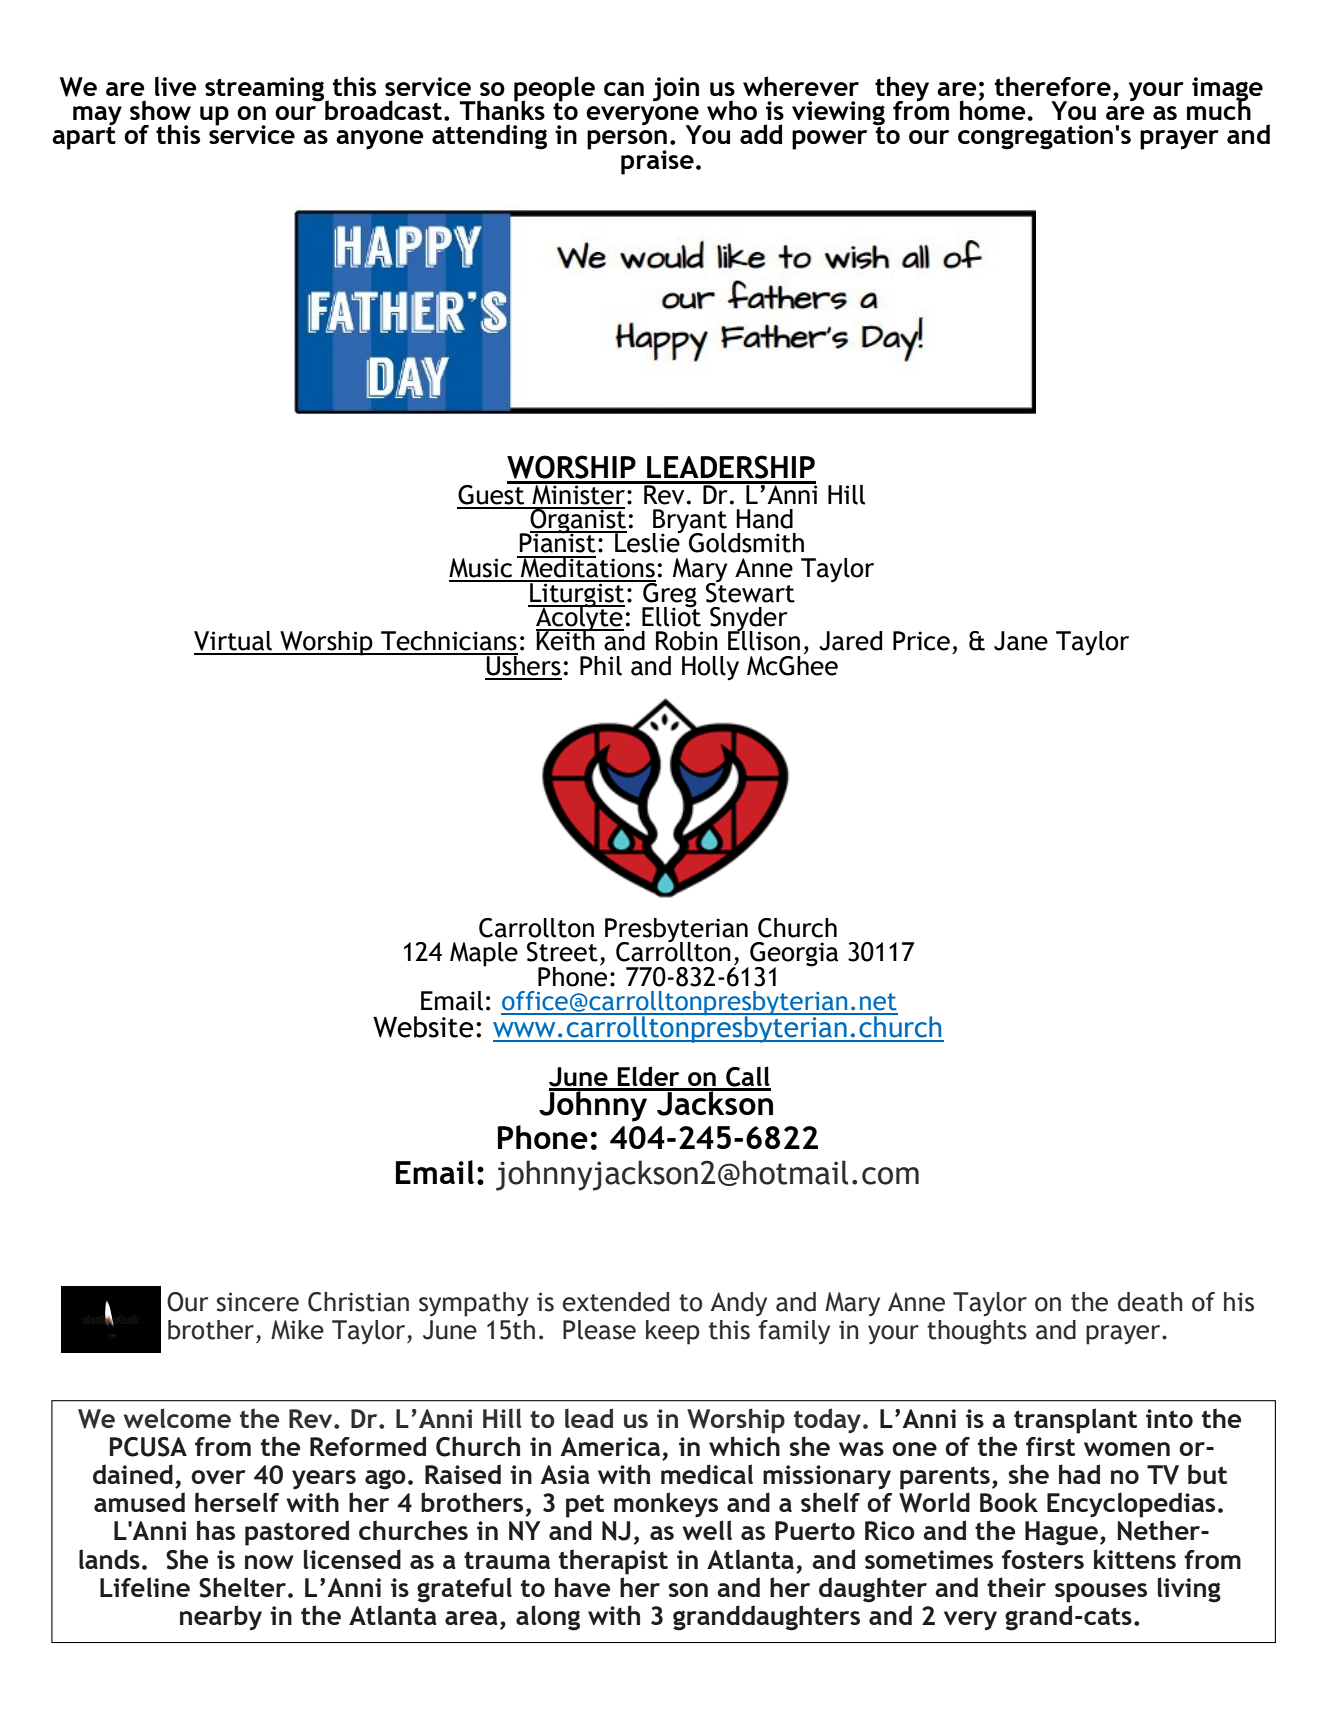 The image size is (1324, 1714). I want to click on sincere, so click(258, 1302).
